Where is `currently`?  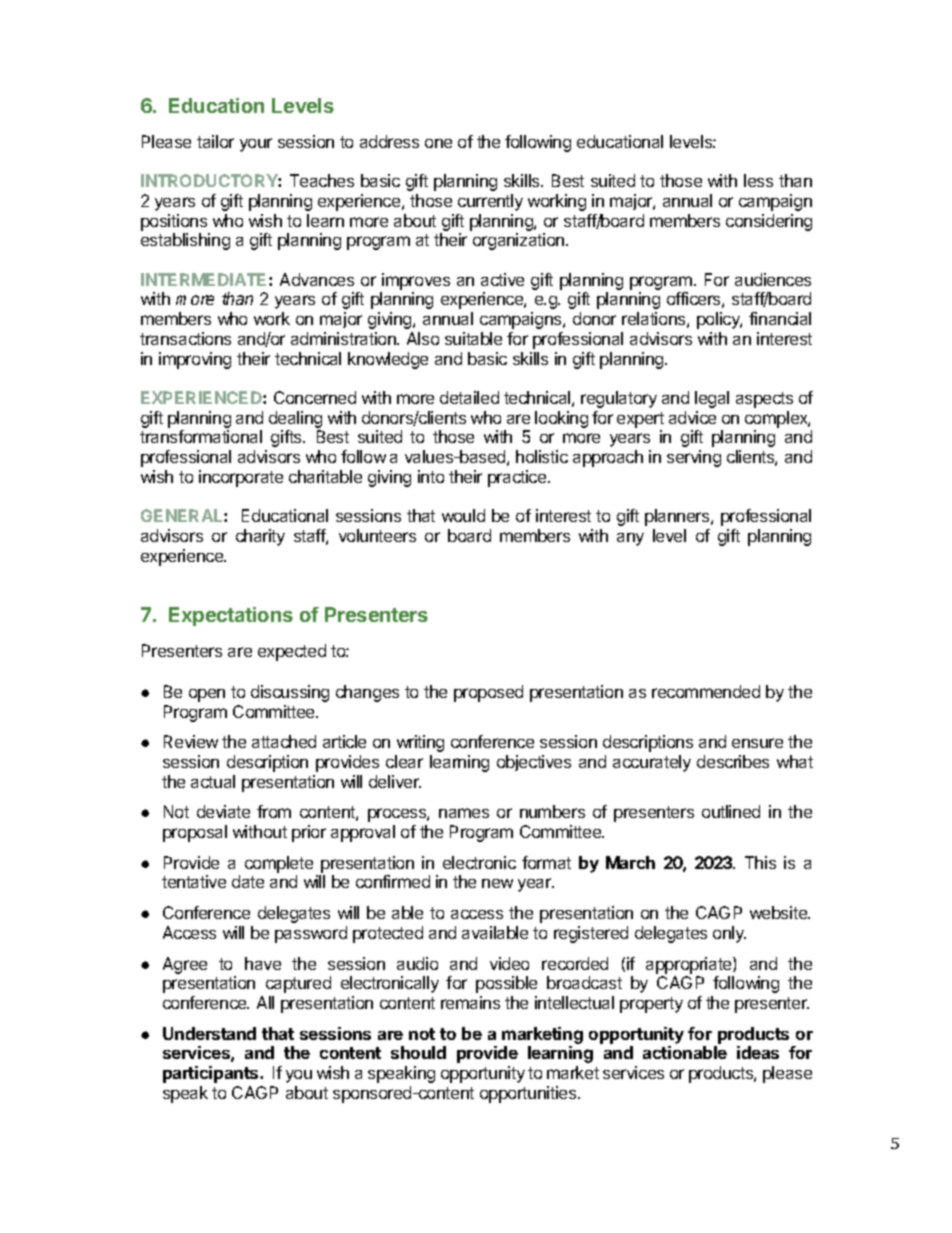 currently is located at coordinates (490, 202).
